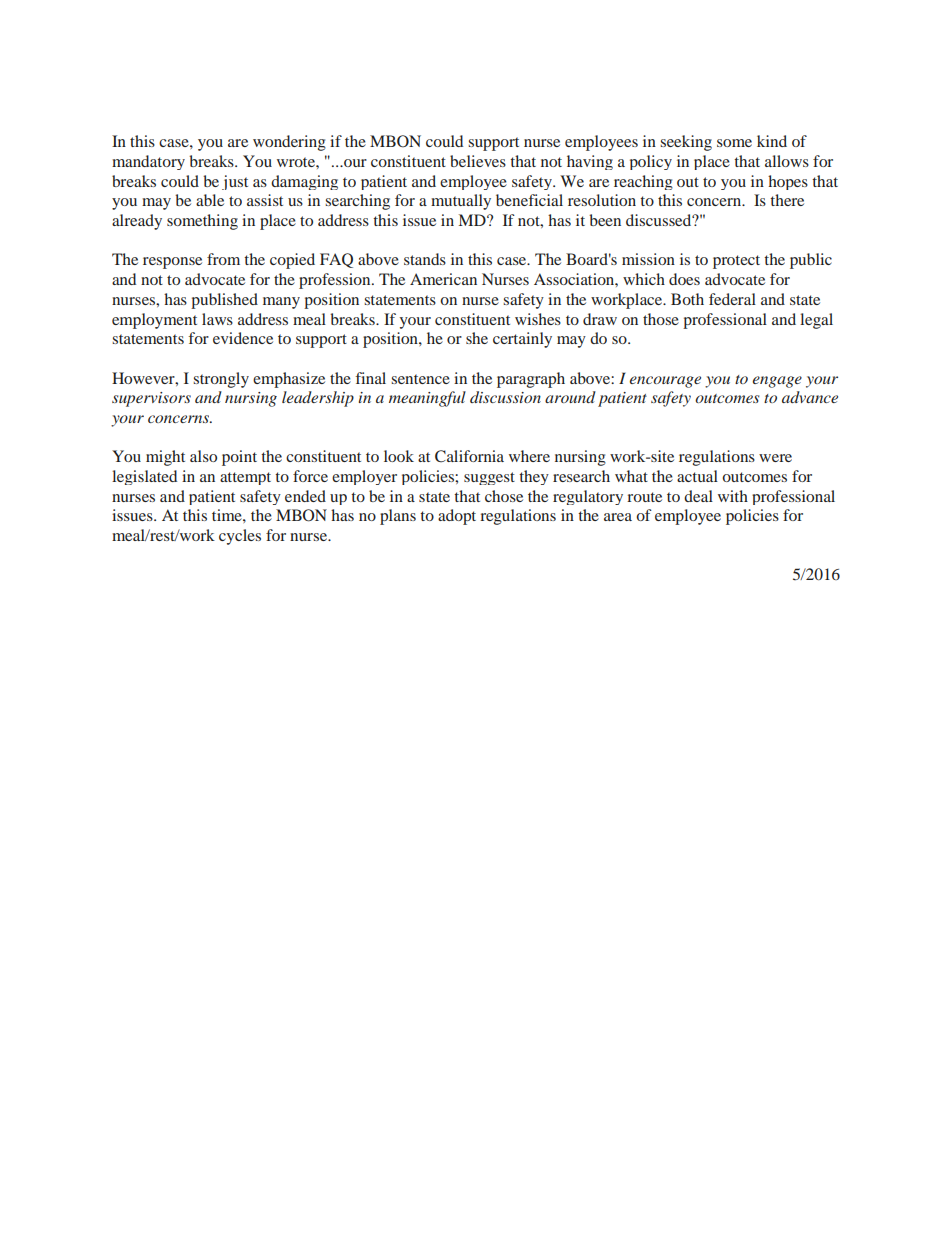 This image has height=1233, width=952. What do you see at coordinates (522, 340) in the image?
I see `certainly` at bounding box center [522, 340].
